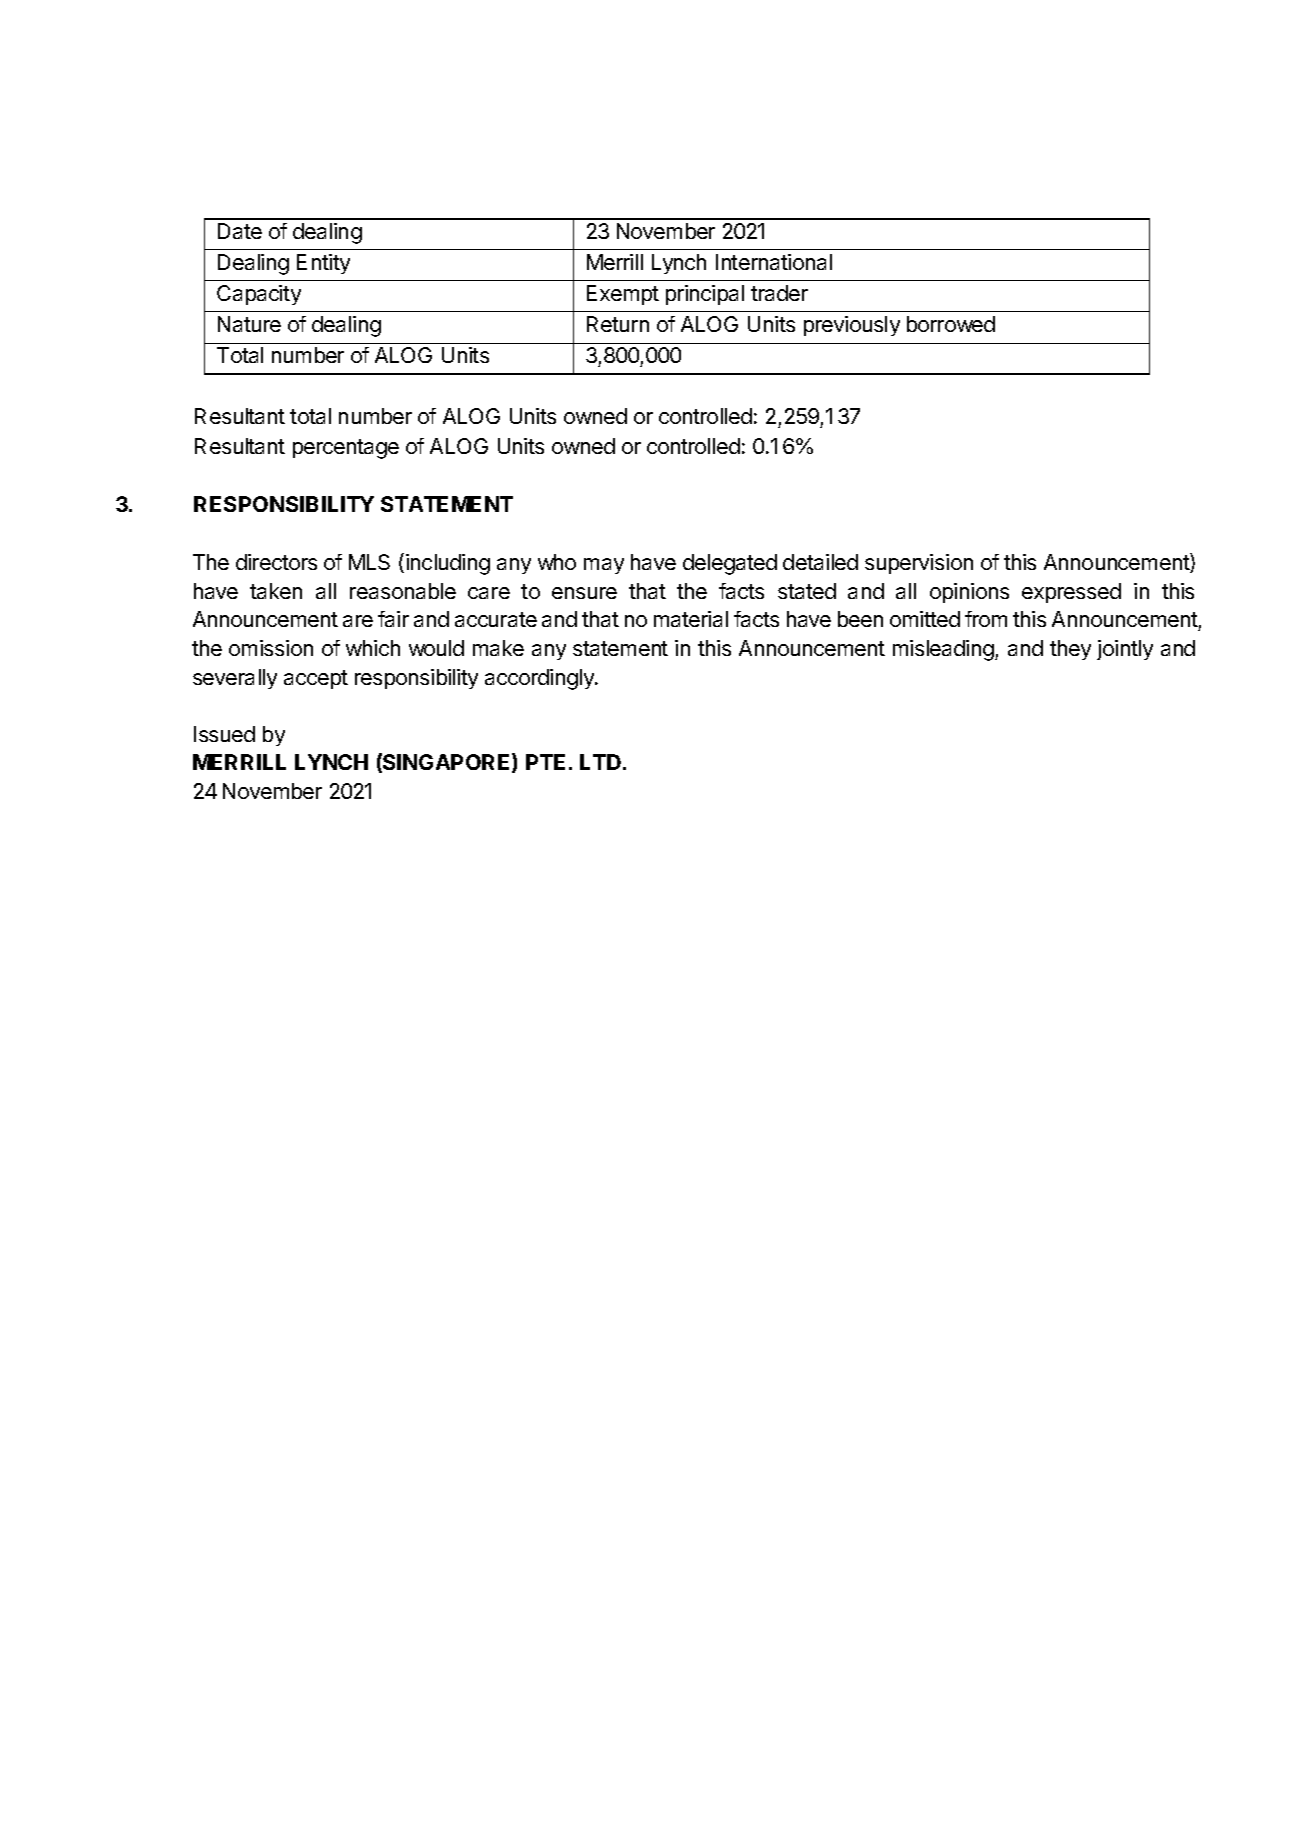  I want to click on supervision, so click(919, 564).
